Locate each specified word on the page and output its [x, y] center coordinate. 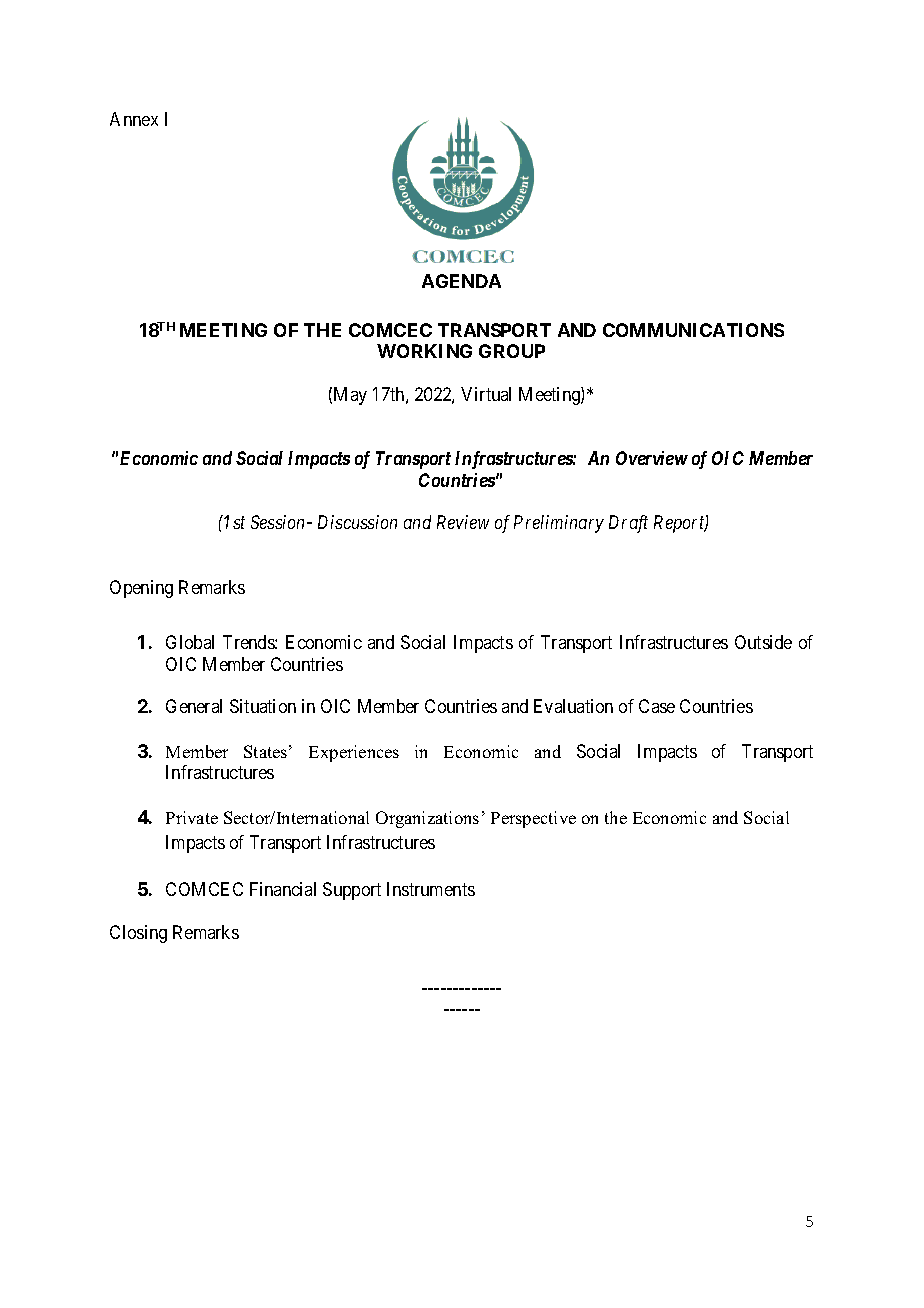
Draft [628, 524]
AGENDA [461, 281]
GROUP [512, 351]
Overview [652, 458]
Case [657, 706]
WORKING [424, 351]
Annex [134, 119]
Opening [141, 589]
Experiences [354, 753]
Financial [283, 889]
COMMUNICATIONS [693, 330]
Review [463, 522]
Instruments [431, 889]
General [194, 706]
